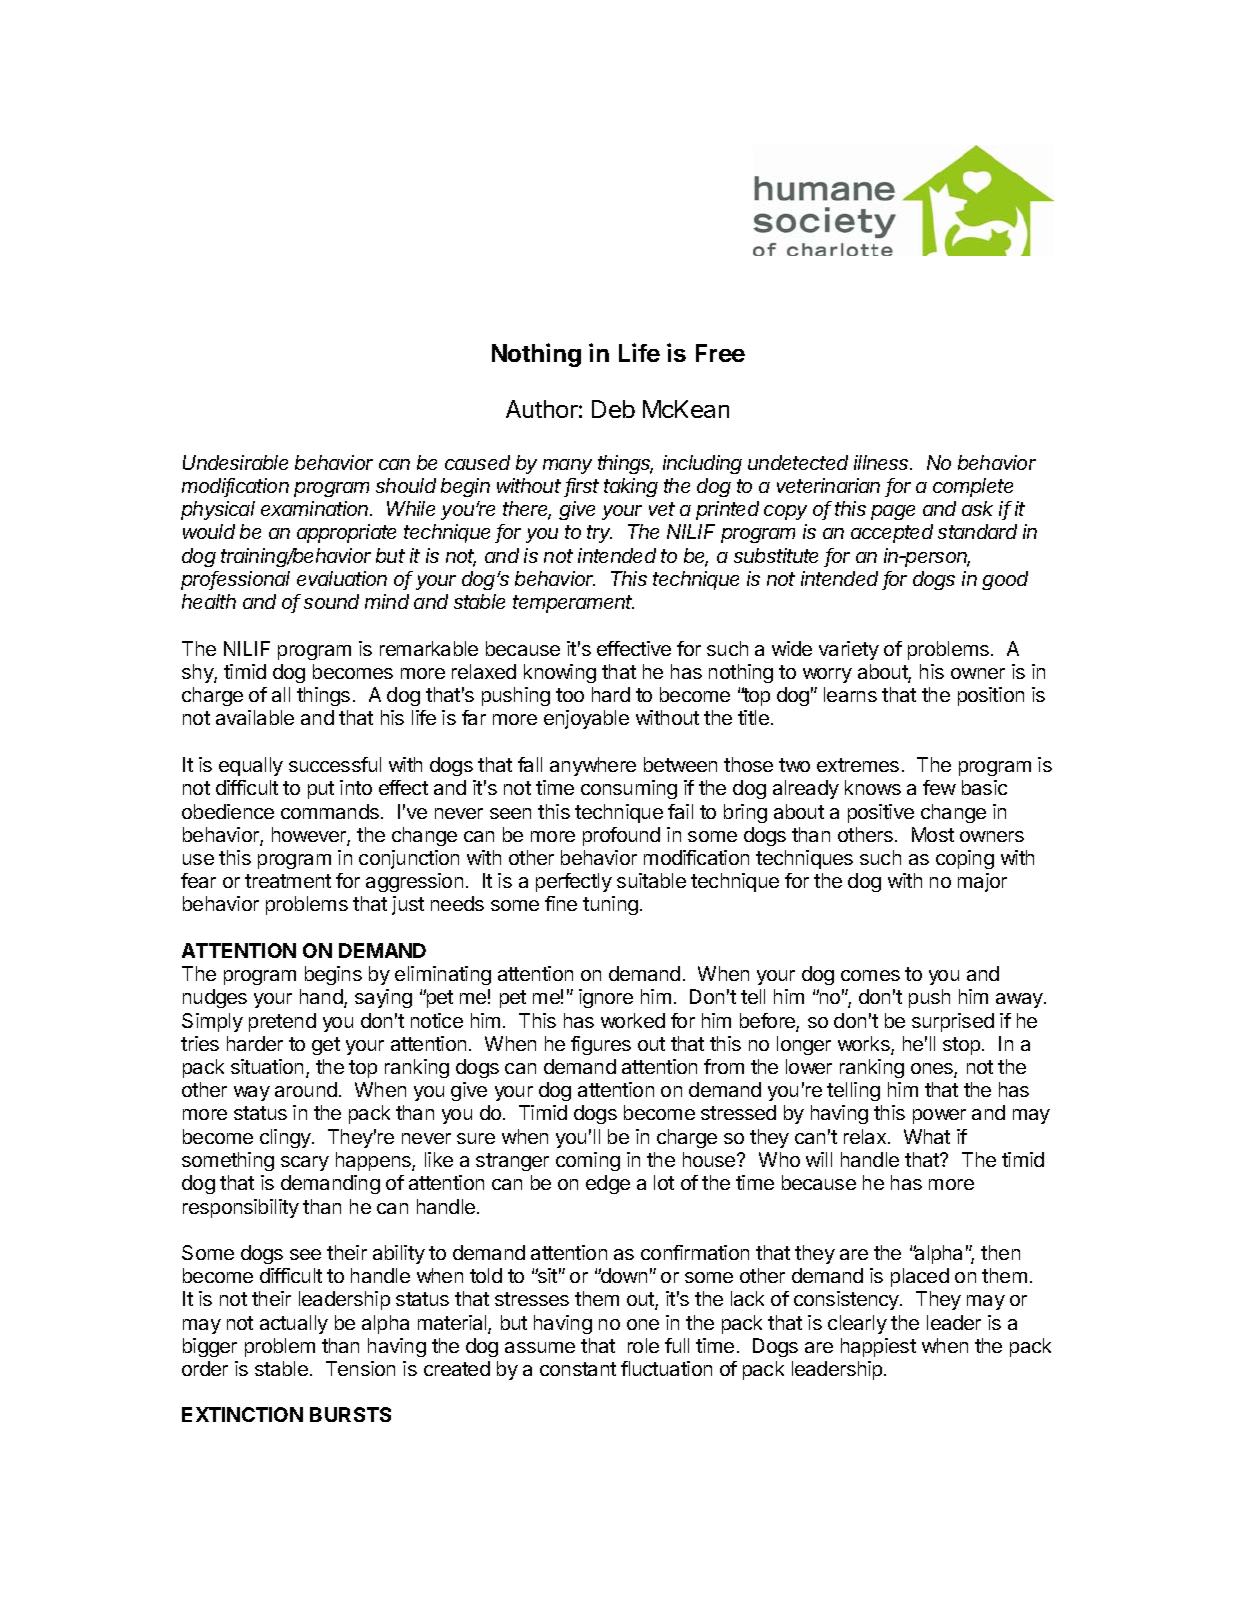 The image size is (1236, 1600). What do you see at coordinates (360, 1368) in the screenshot?
I see `Tension` at bounding box center [360, 1368].
